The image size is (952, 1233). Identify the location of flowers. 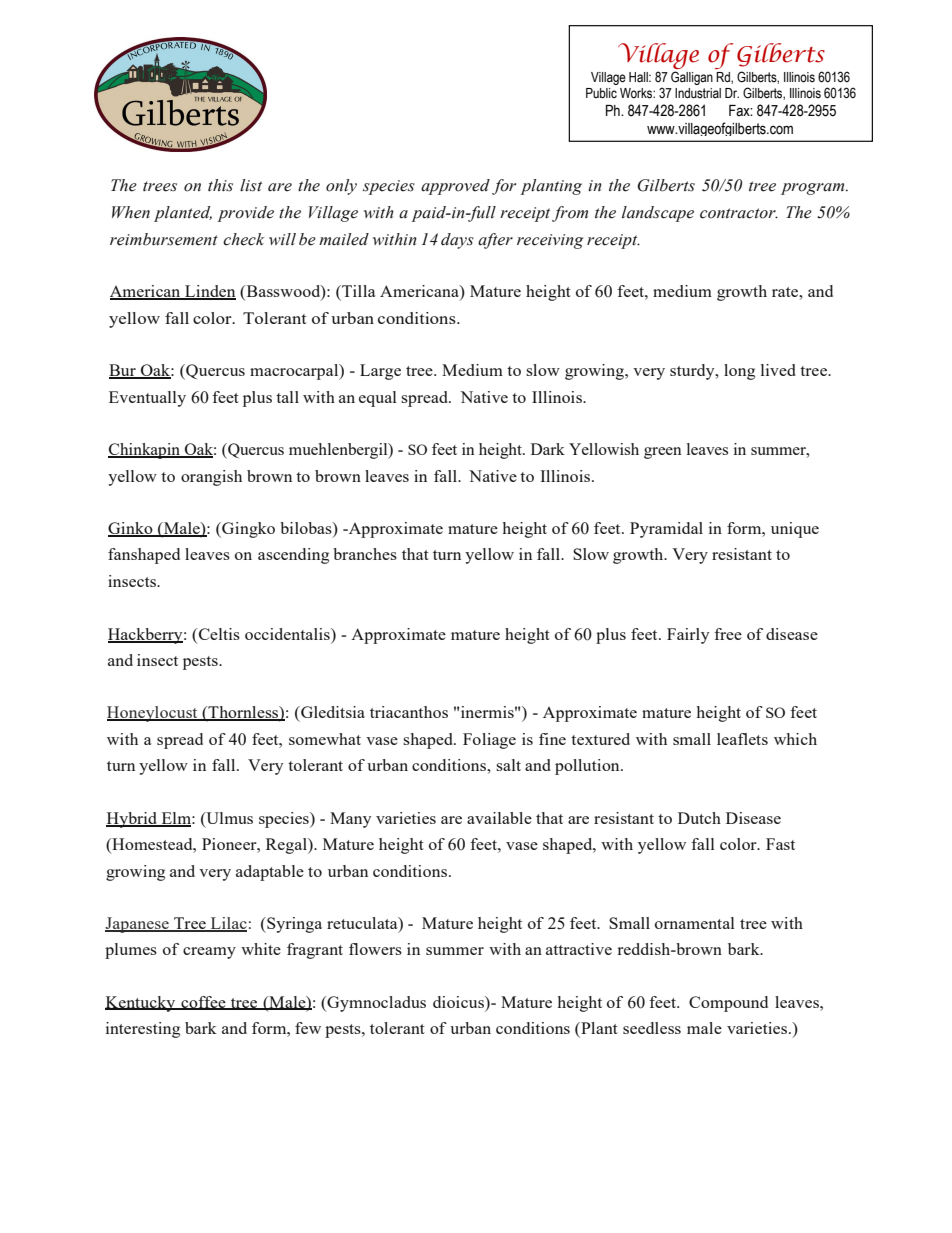
(375, 949).
